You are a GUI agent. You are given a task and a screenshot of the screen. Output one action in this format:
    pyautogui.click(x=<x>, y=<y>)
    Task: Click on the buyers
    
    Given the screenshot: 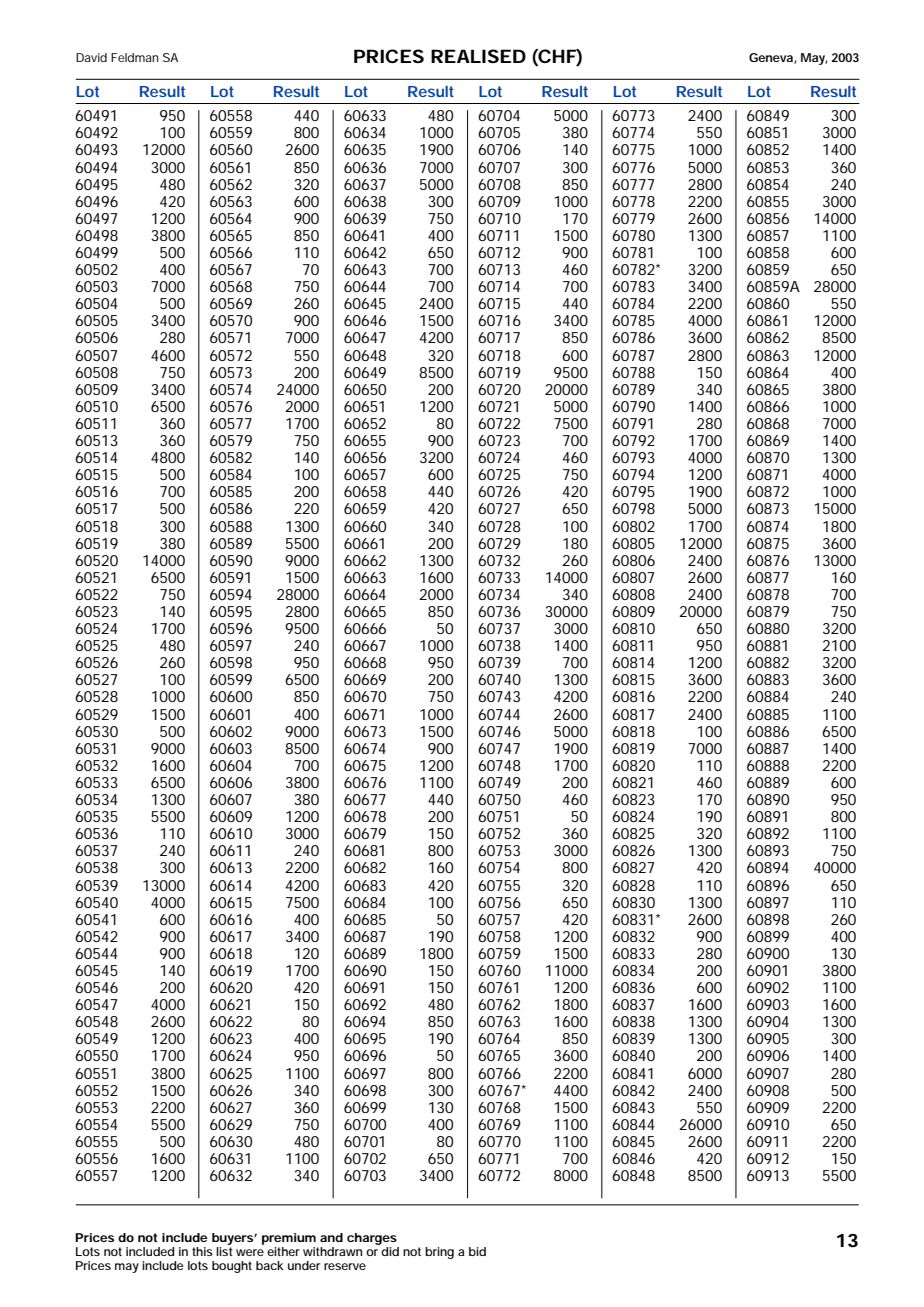 What is the action you would take?
    pyautogui.click(x=233, y=1240)
